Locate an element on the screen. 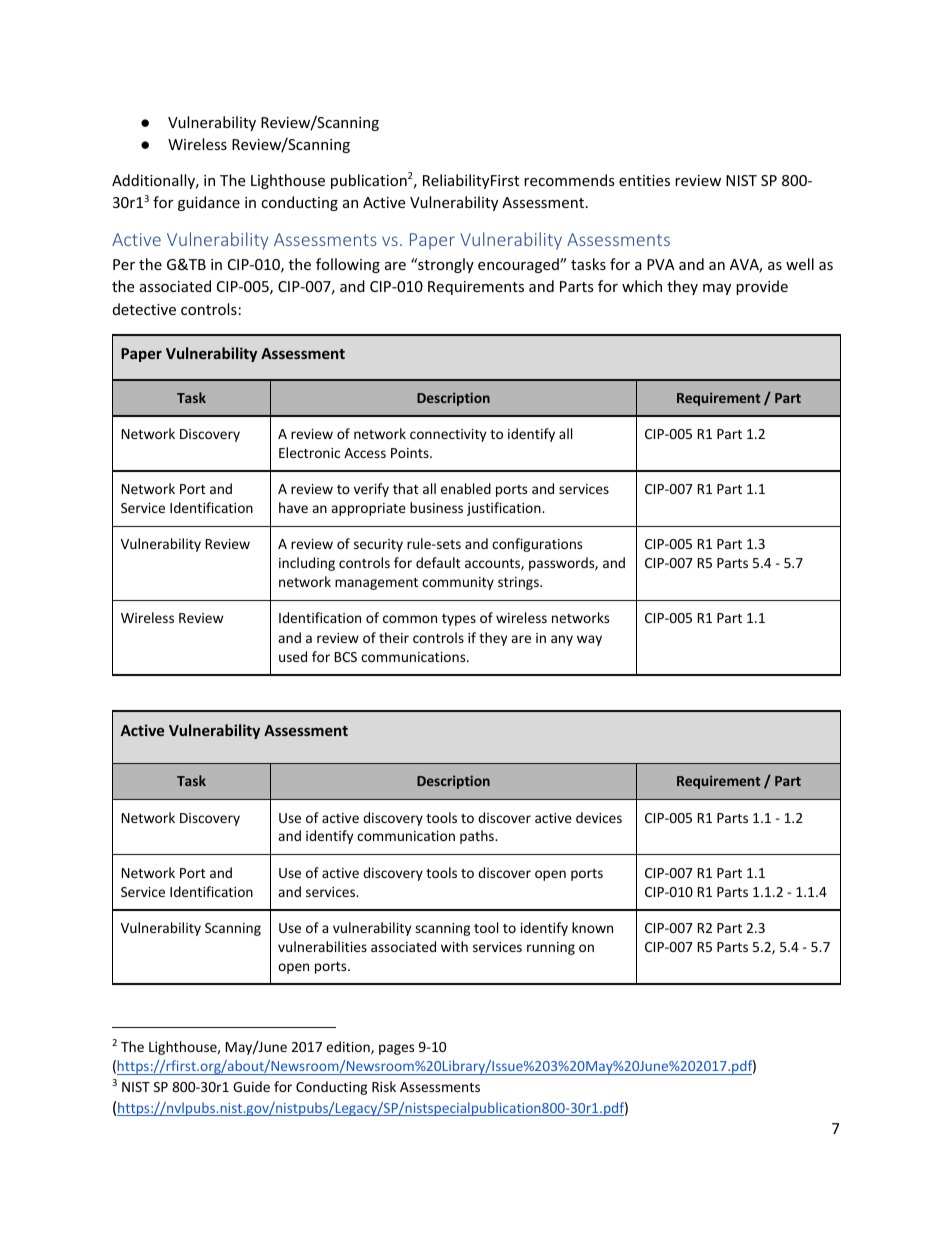 This screenshot has width=952, height=1233. known is located at coordinates (592, 927).
